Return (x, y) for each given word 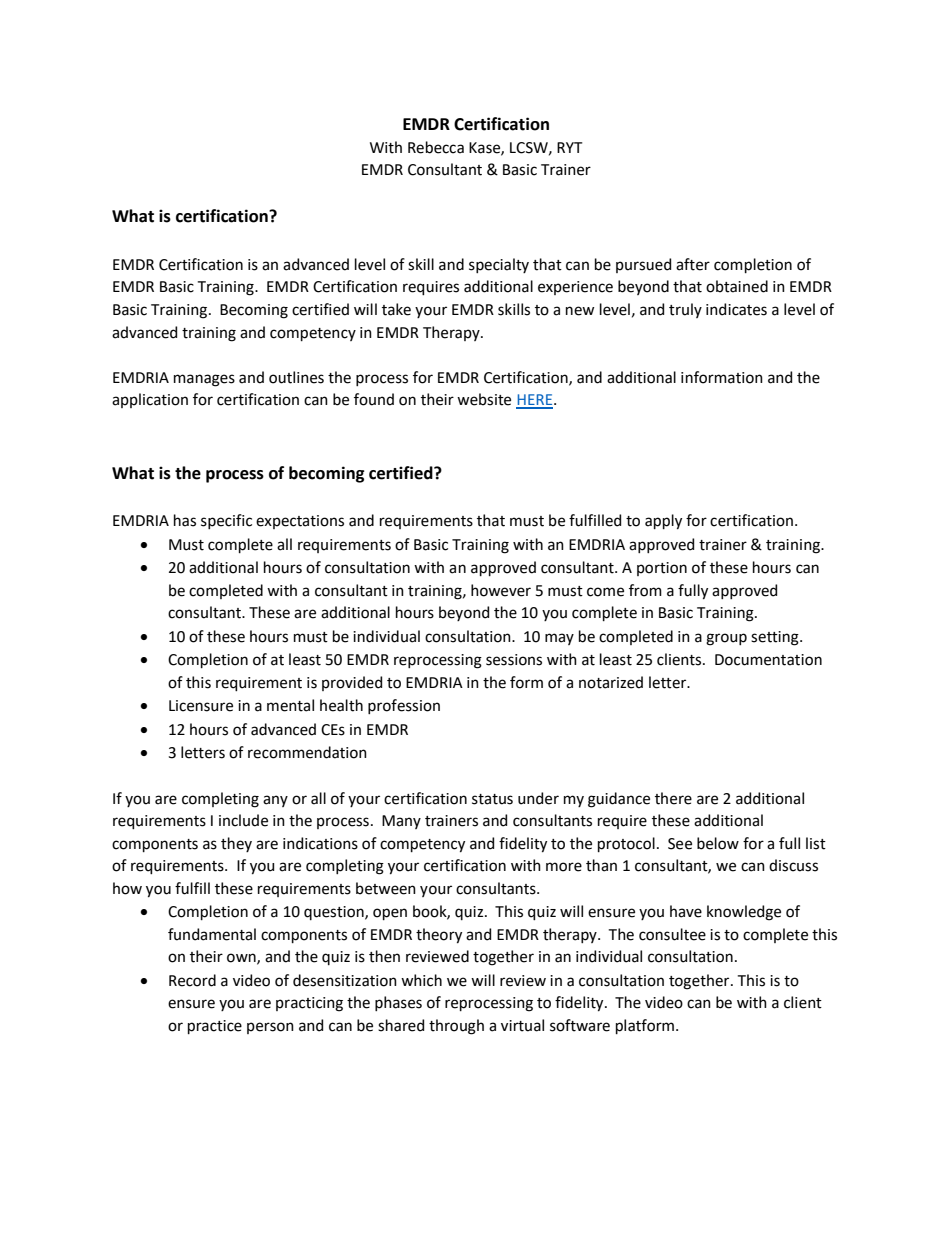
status (492, 799)
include (243, 820)
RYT (569, 147)
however (501, 590)
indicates (736, 309)
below (718, 843)
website (484, 399)
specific (226, 521)
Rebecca (436, 147)
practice (215, 1027)
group (726, 639)
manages (204, 380)
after (693, 264)
